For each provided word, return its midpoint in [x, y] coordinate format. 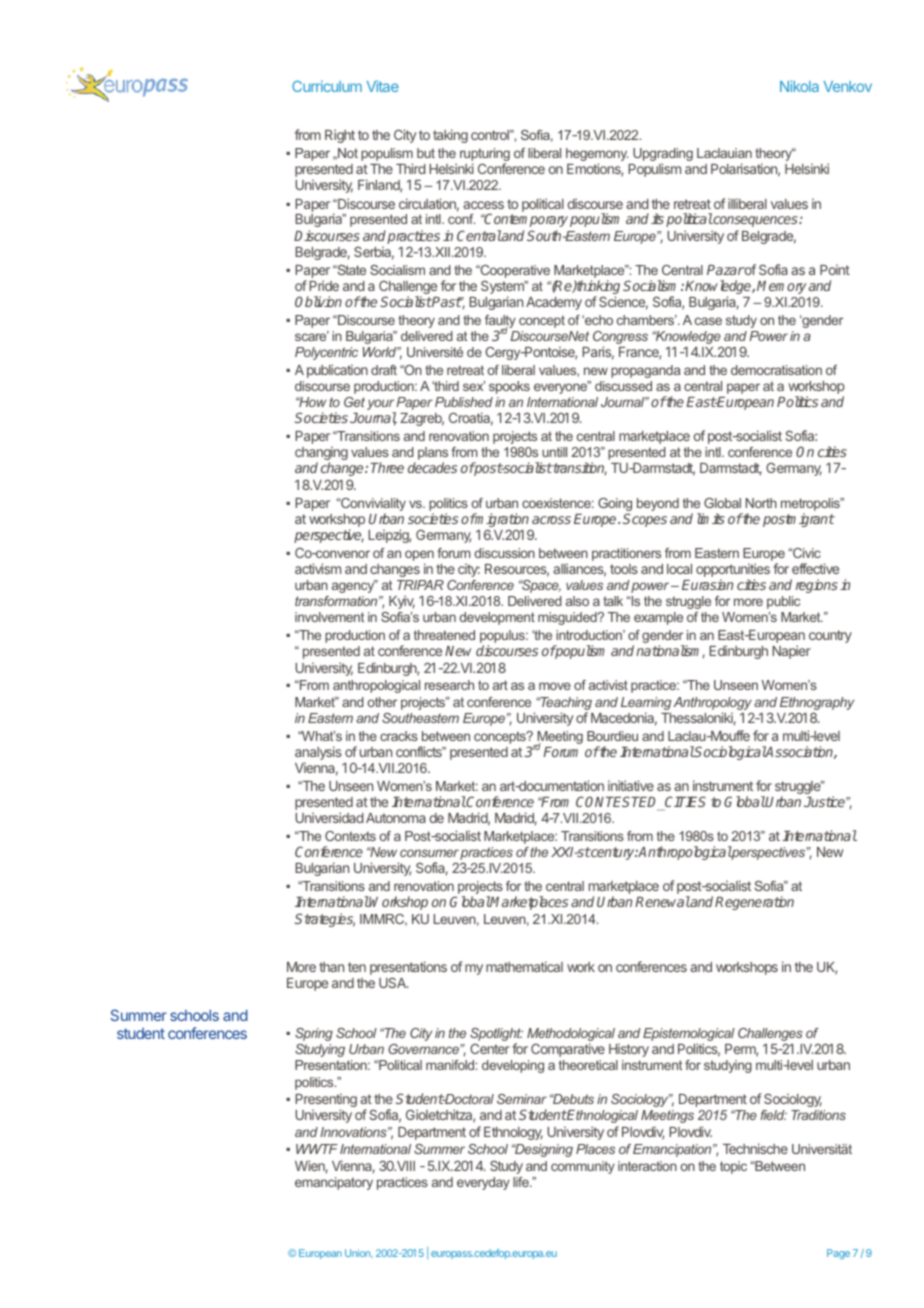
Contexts [350, 836]
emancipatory [334, 1183]
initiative [631, 785]
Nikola [799, 86]
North [761, 503]
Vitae [383, 86]
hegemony [597, 156]
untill [554, 452]
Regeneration [754, 903]
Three [387, 467]
